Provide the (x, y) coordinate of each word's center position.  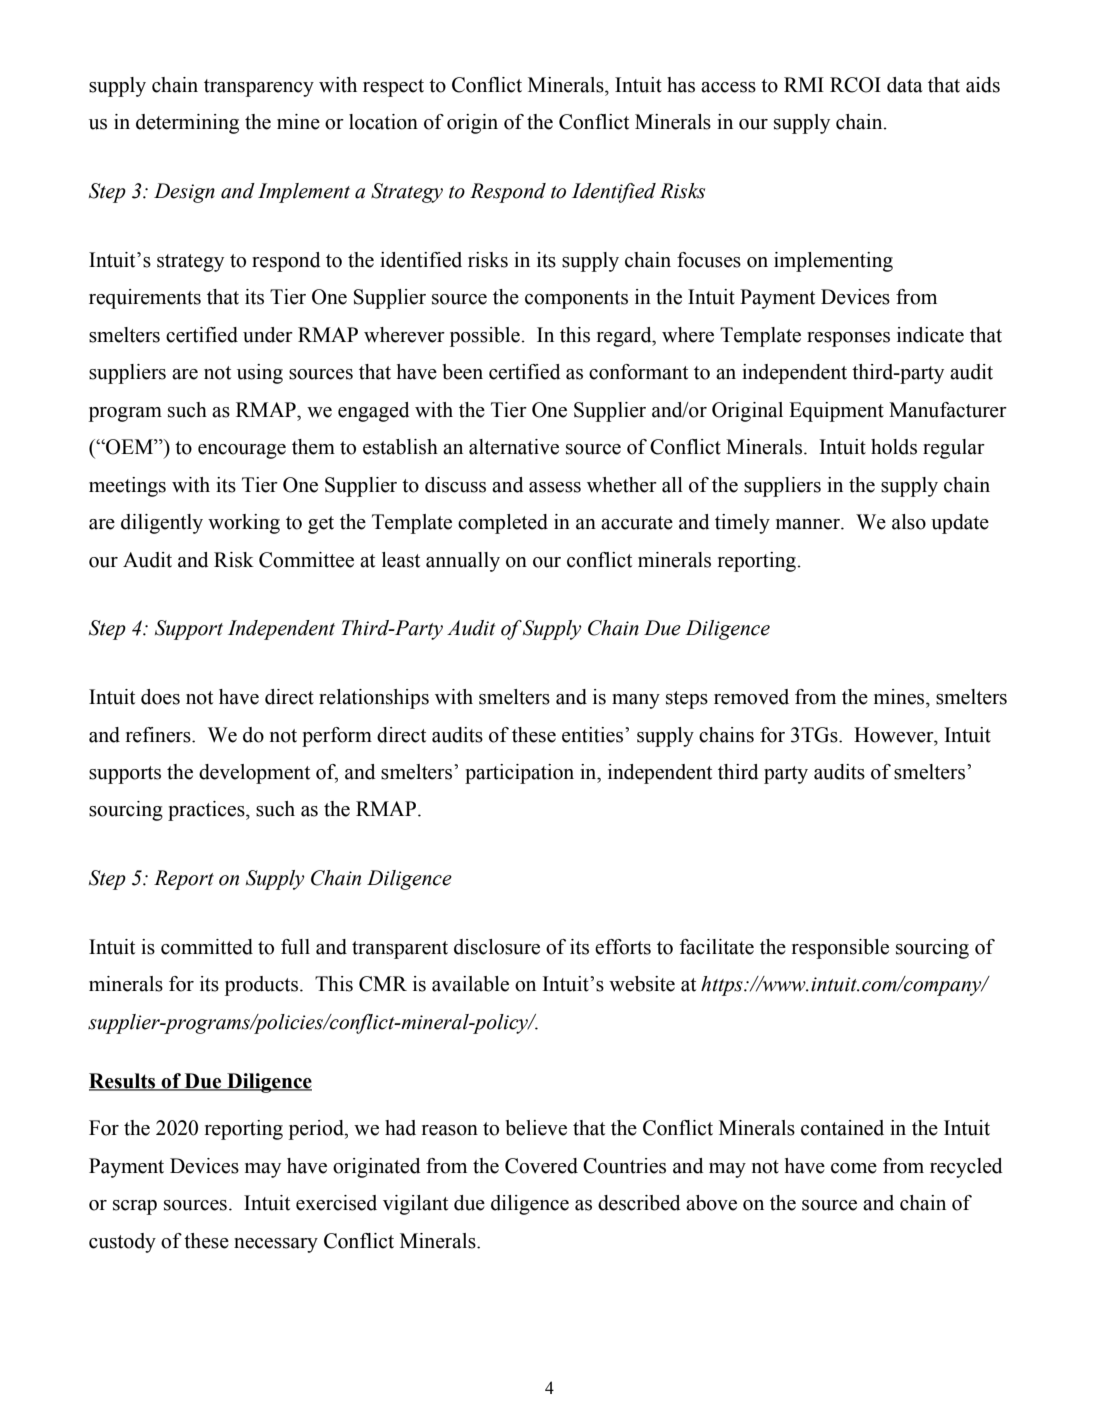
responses (848, 339)
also (909, 522)
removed (751, 697)
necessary (276, 1245)
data (905, 85)
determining (187, 124)
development (254, 774)
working (244, 524)
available (470, 984)
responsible (840, 949)
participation (519, 774)
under (268, 335)
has (681, 85)
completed (503, 524)
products (263, 986)
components (576, 300)
